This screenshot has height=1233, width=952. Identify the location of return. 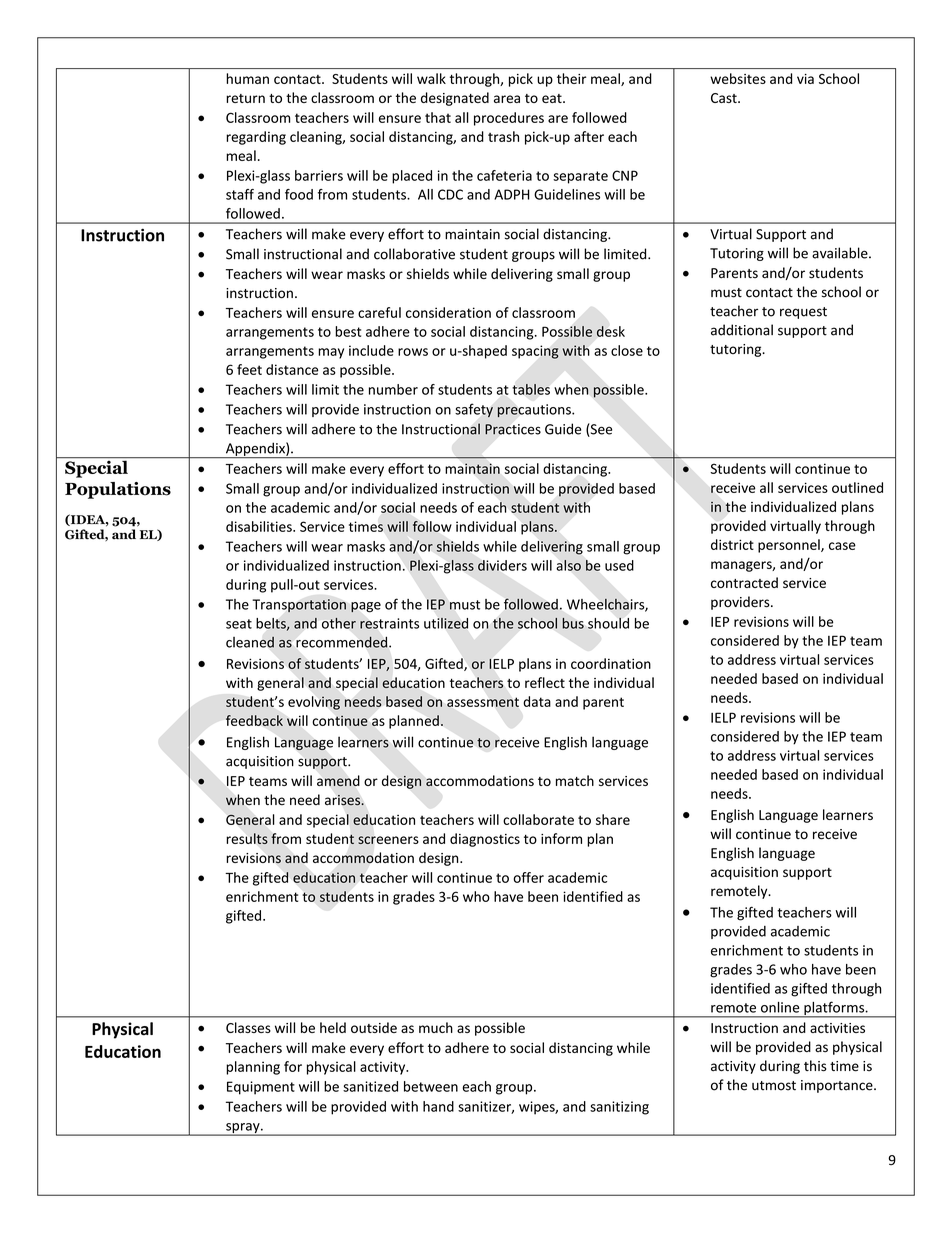
(245, 98).
